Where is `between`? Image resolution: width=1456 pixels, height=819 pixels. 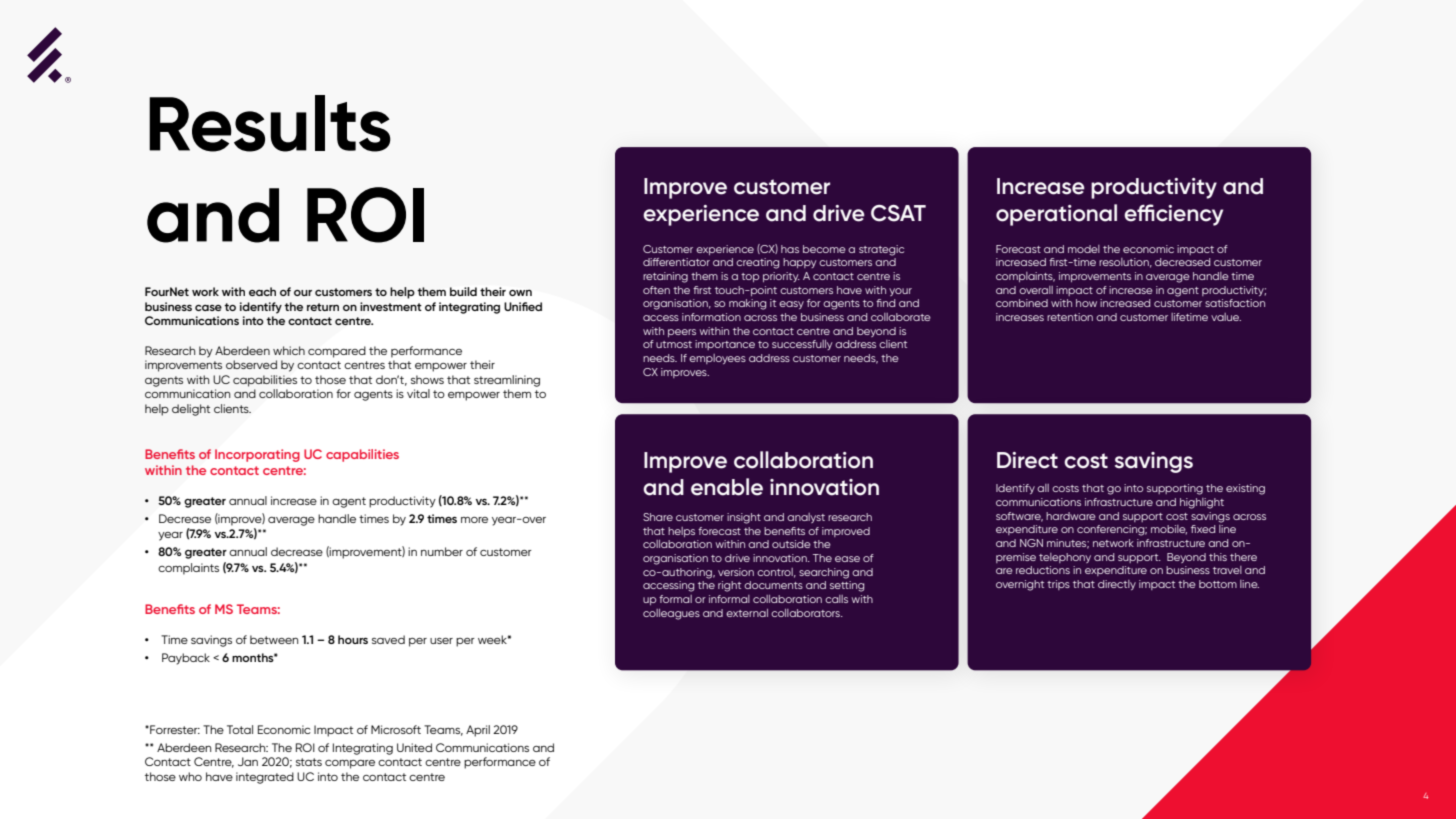 between is located at coordinates (274, 639).
